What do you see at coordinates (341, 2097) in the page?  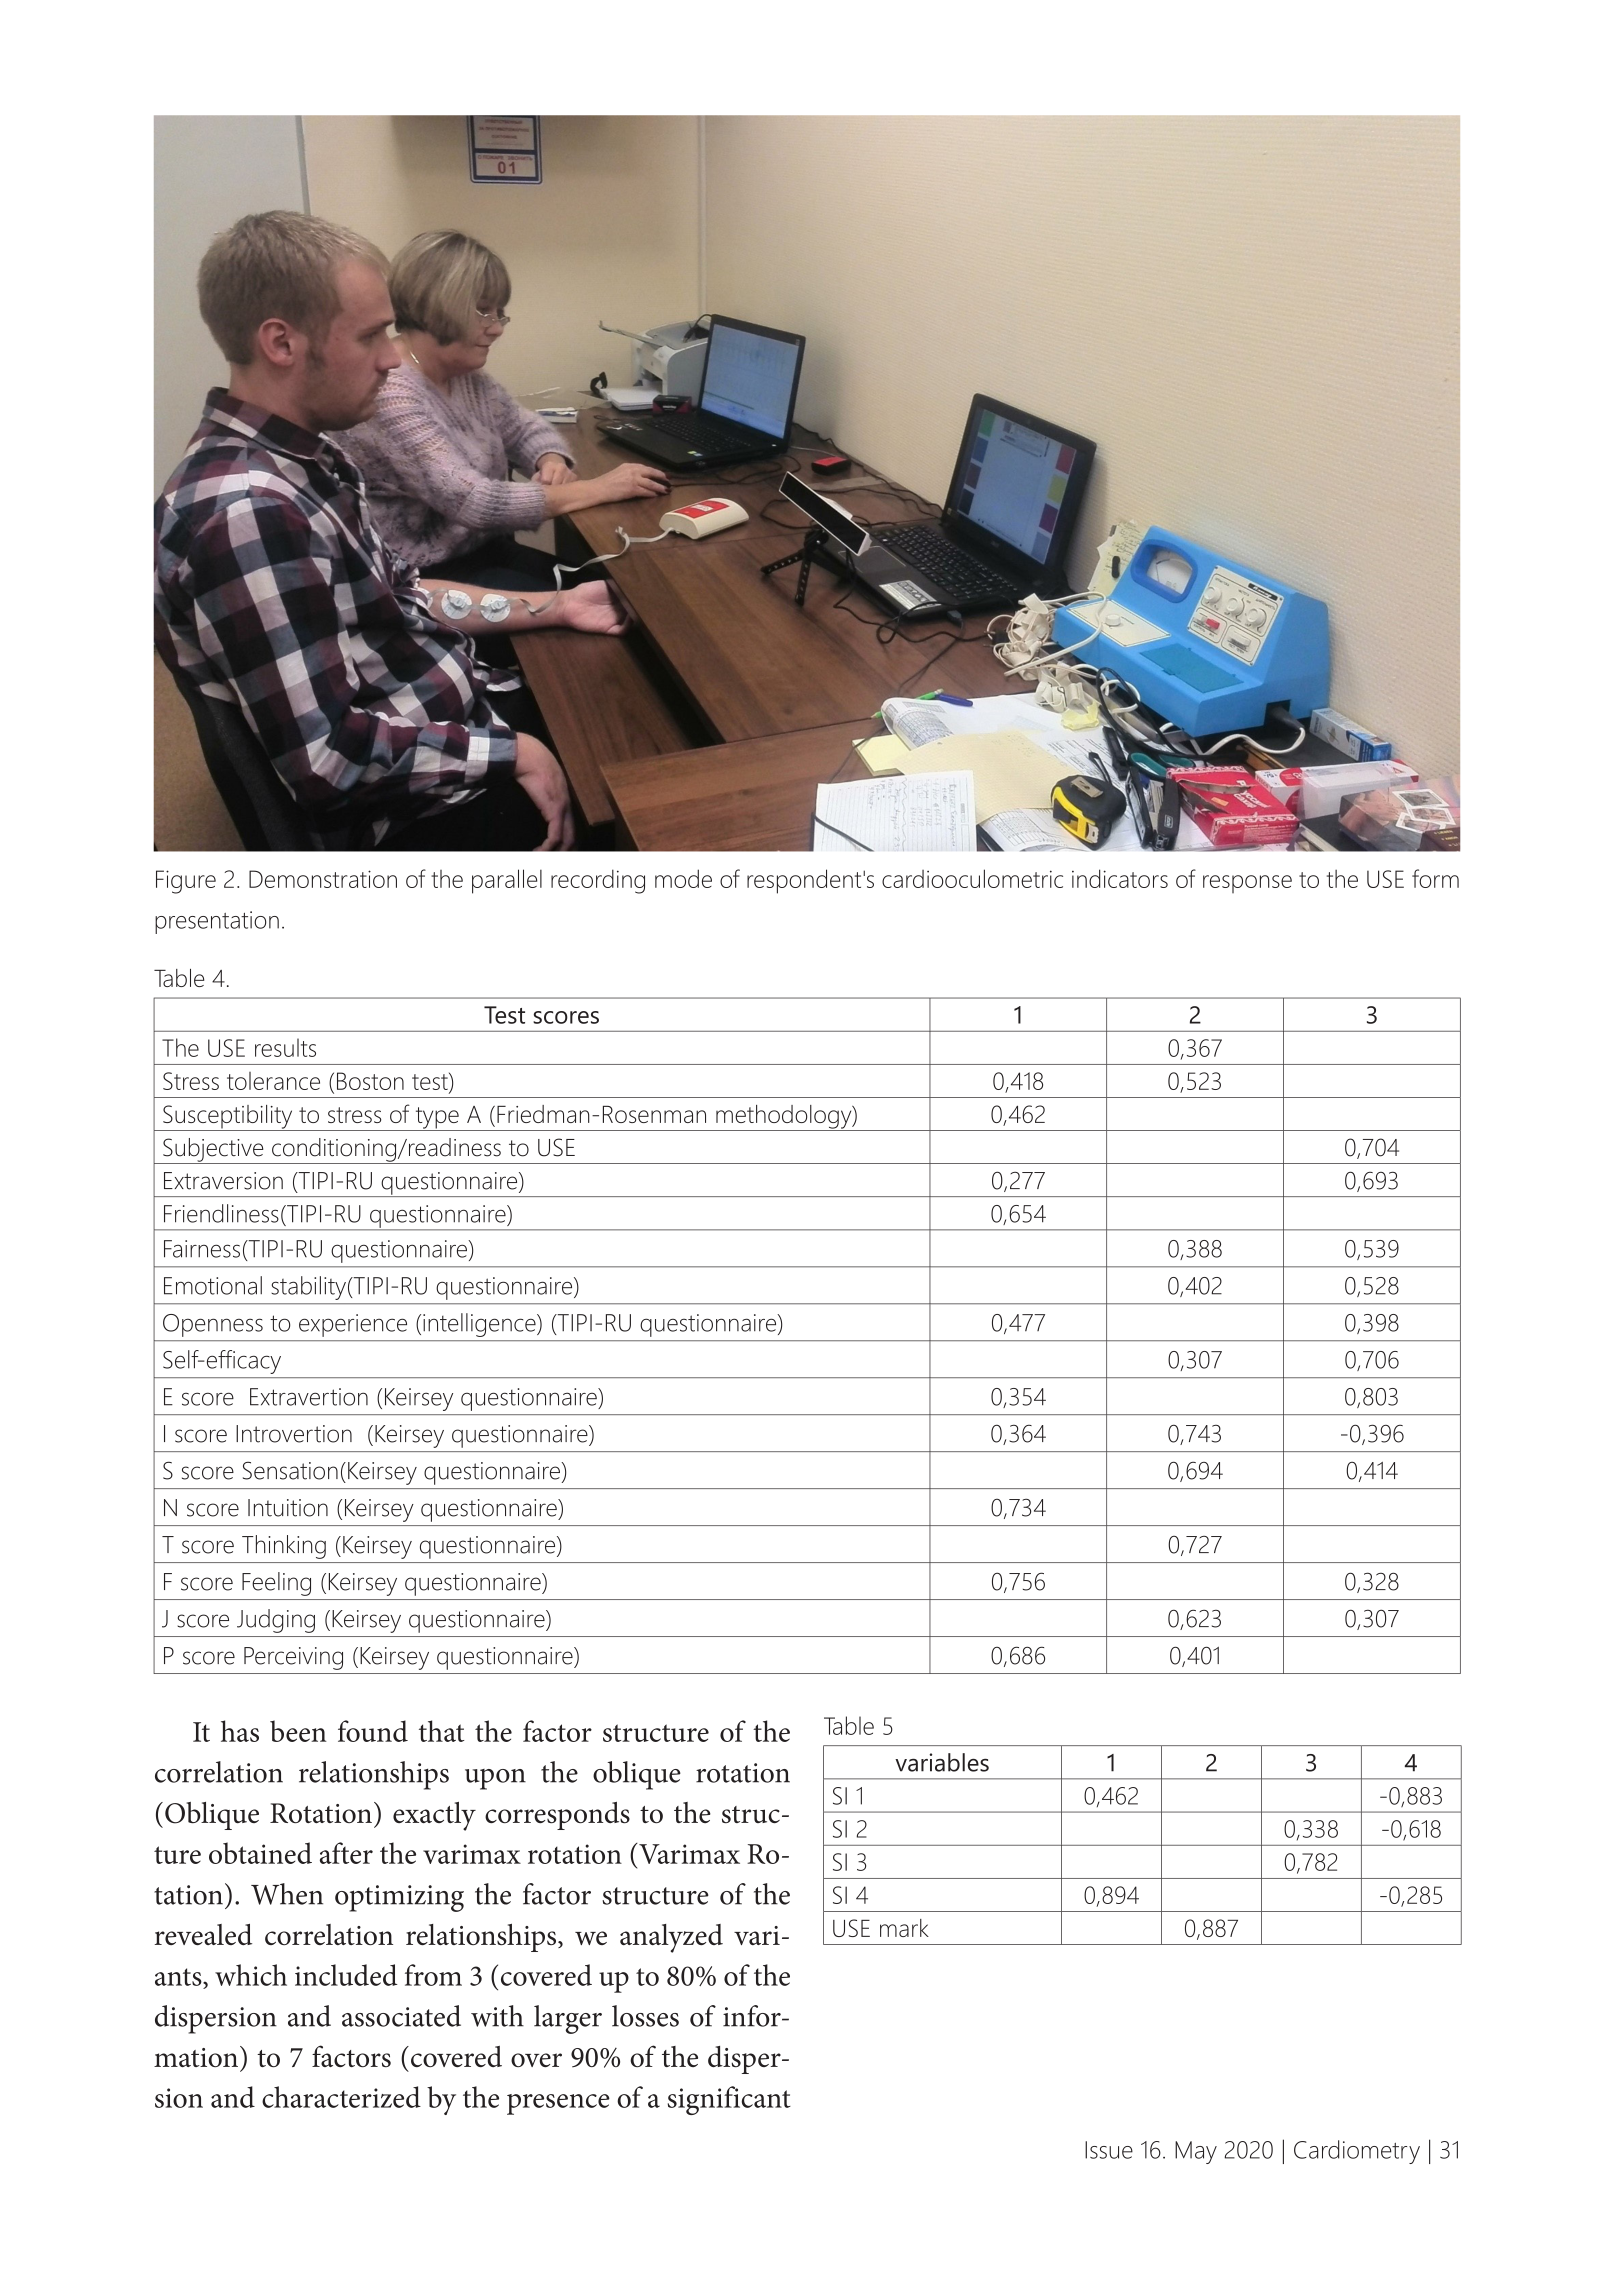 I see `characterized` at bounding box center [341, 2097].
